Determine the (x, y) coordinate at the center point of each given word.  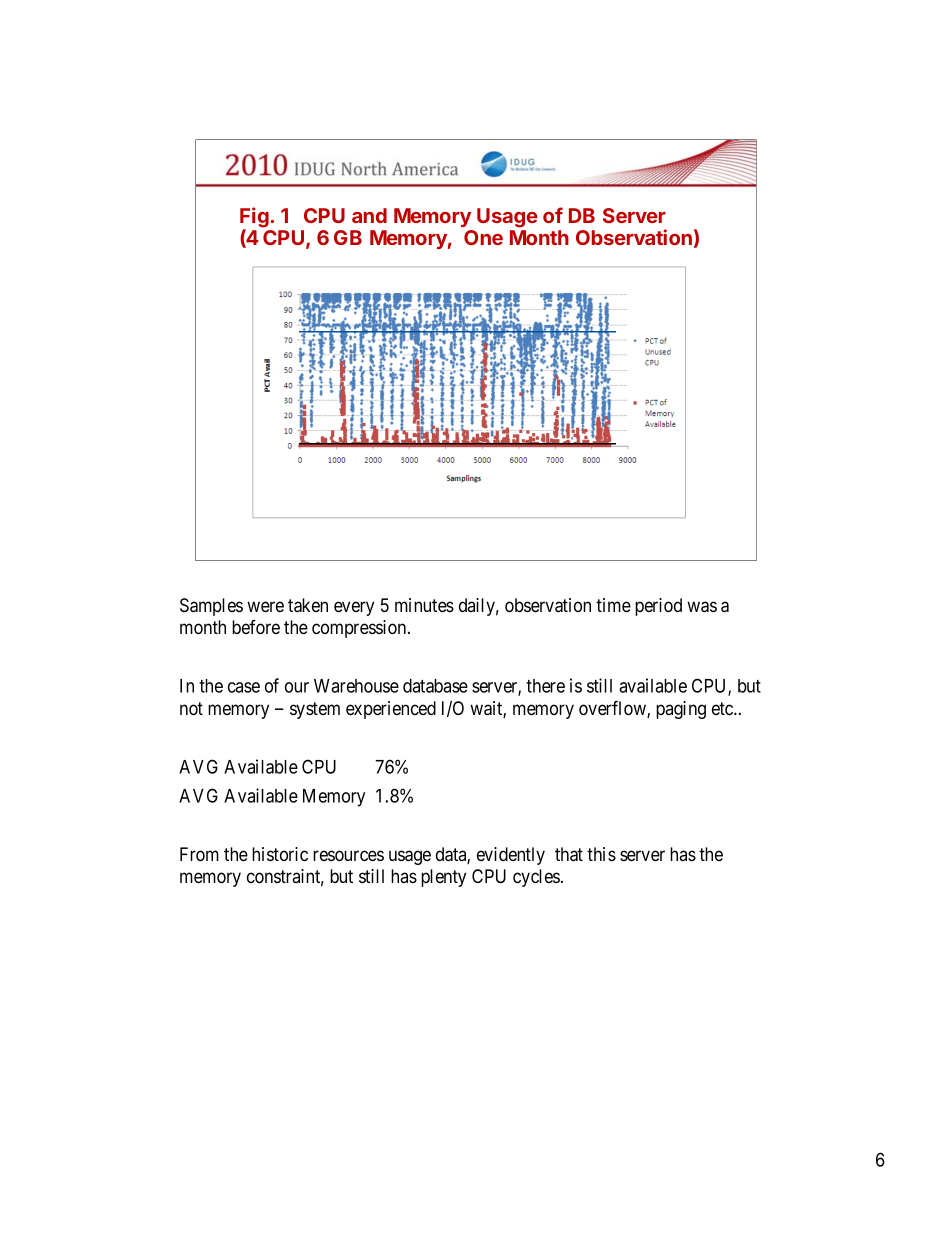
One (483, 237)
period (658, 607)
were (265, 606)
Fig (255, 218)
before (256, 627)
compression (360, 629)
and (369, 215)
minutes (424, 605)
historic (280, 854)
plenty (443, 878)
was (702, 607)
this (601, 854)
